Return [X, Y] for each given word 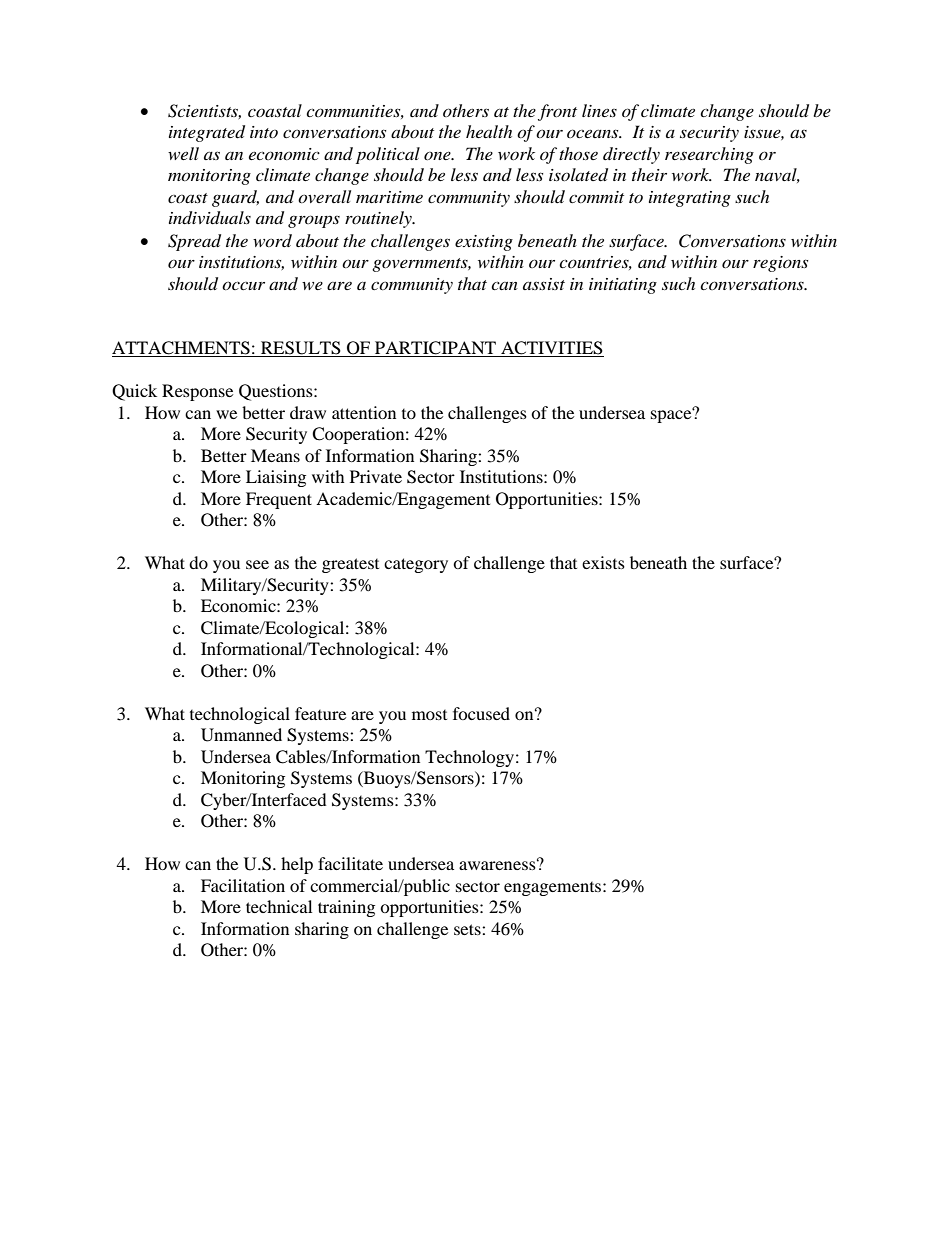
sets [468, 929]
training [346, 908]
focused [481, 713]
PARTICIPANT [435, 349]
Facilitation [243, 885]
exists [603, 562]
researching [709, 155]
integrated [207, 133]
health [489, 131]
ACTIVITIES [551, 349]
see [257, 564]
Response [197, 392]
